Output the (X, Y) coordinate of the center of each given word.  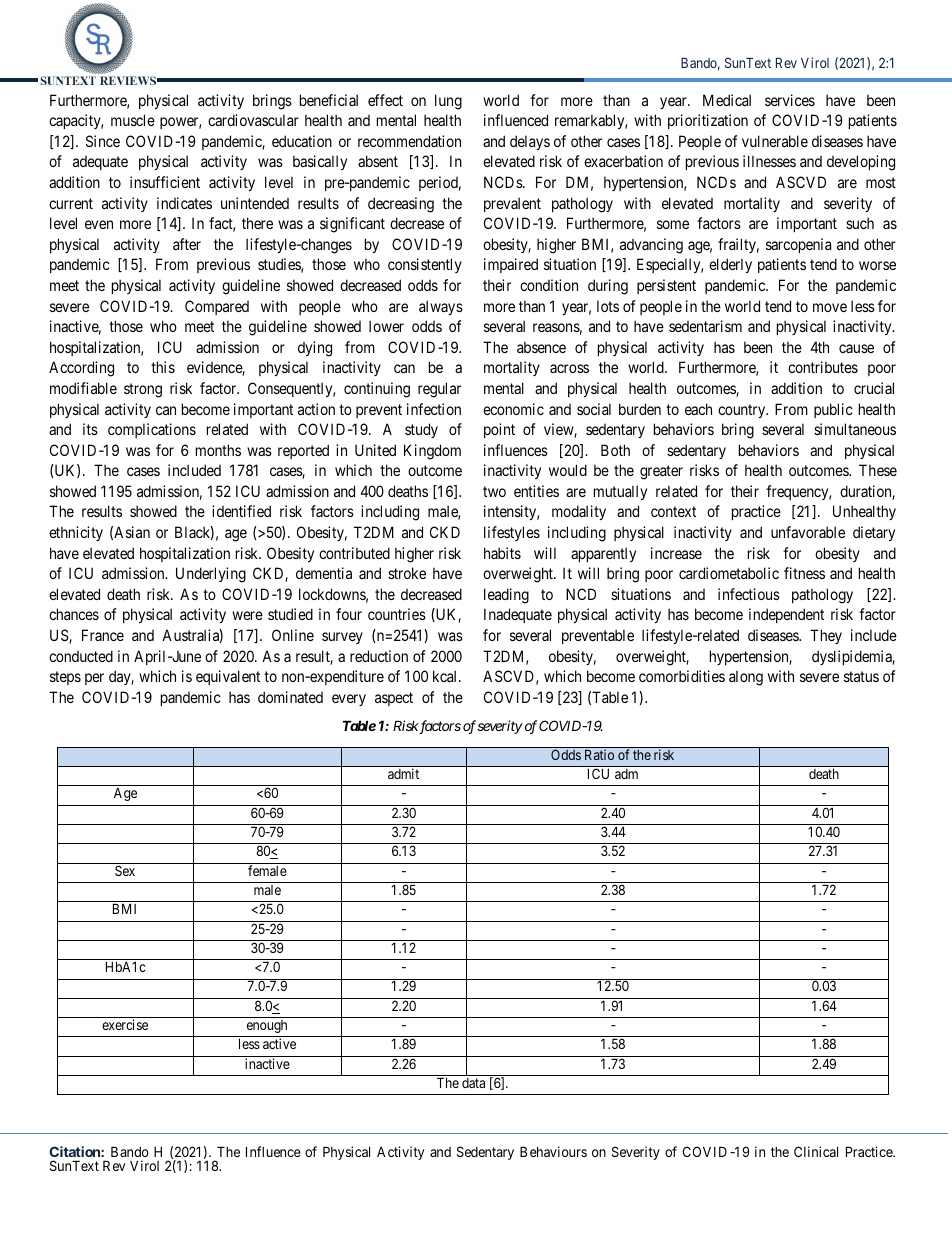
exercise (125, 1024)
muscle (133, 120)
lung (448, 102)
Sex (125, 870)
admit (403, 773)
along (746, 678)
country (743, 411)
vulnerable (775, 141)
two (494, 491)
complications (152, 430)
